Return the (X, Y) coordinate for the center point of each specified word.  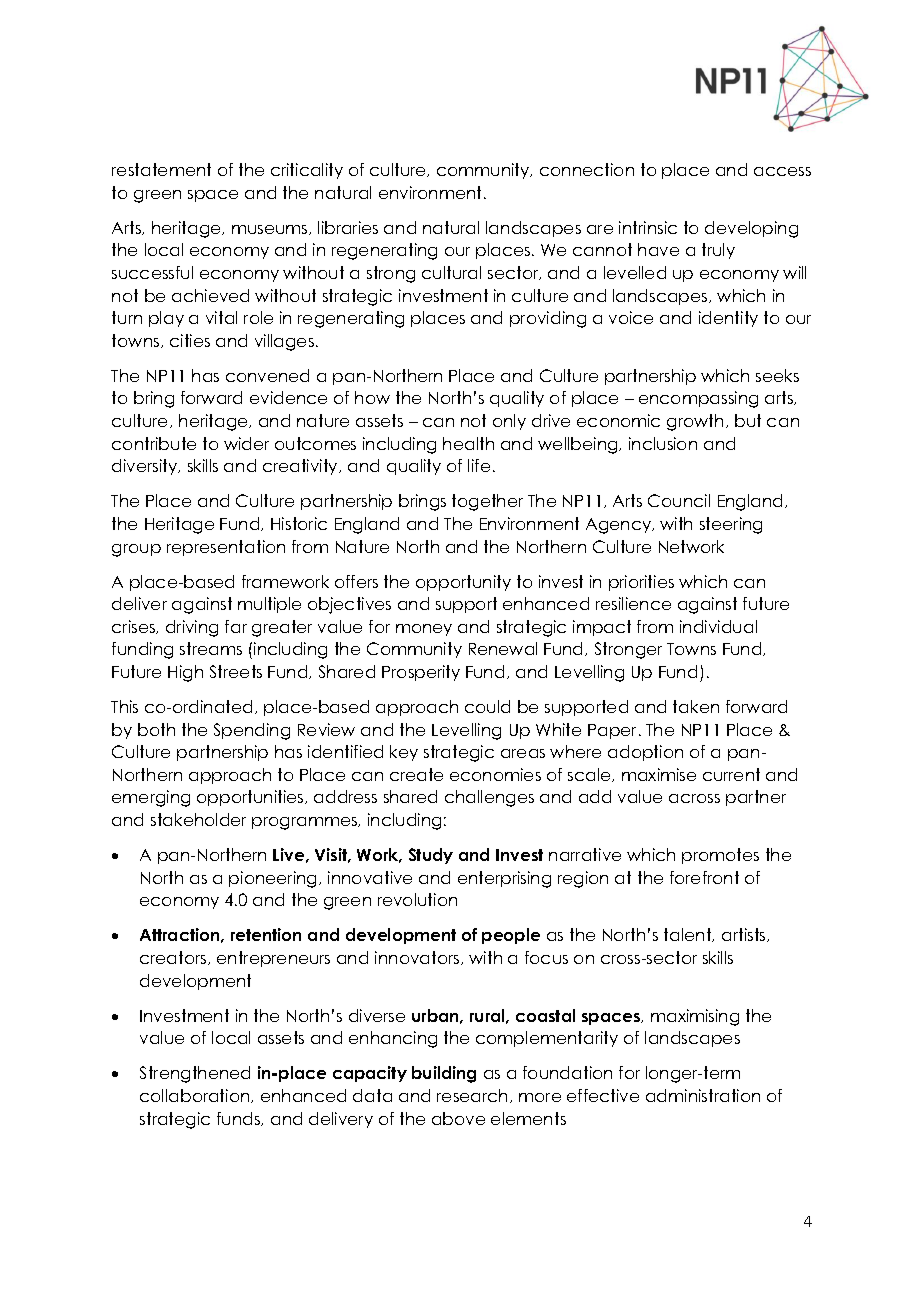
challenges (489, 798)
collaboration (196, 1096)
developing (751, 229)
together (487, 502)
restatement (161, 169)
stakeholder (198, 819)
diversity (146, 467)
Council (679, 500)
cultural (451, 272)
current (731, 774)
